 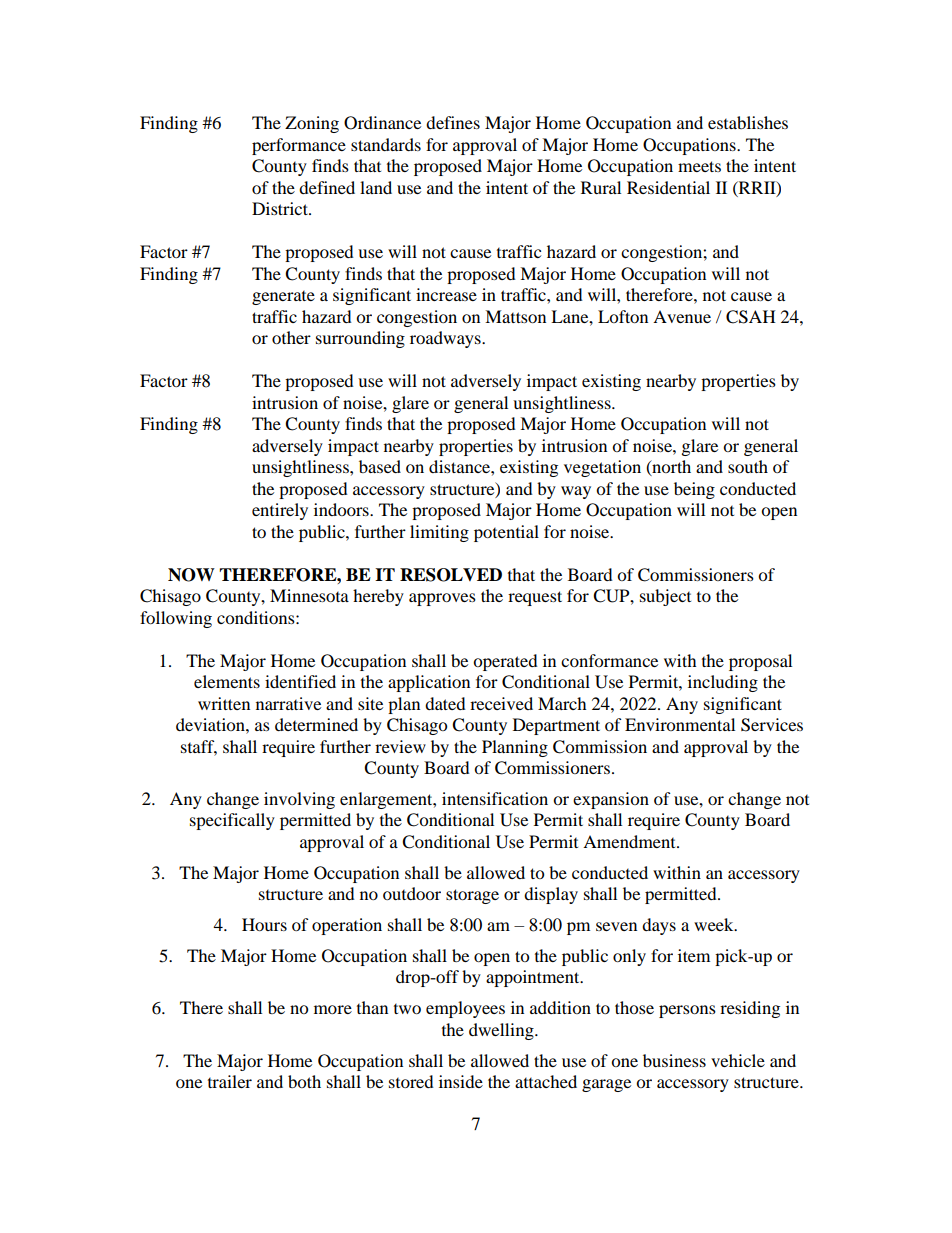 What do you see at coordinates (380, 466) in the screenshot?
I see `based` at bounding box center [380, 466].
